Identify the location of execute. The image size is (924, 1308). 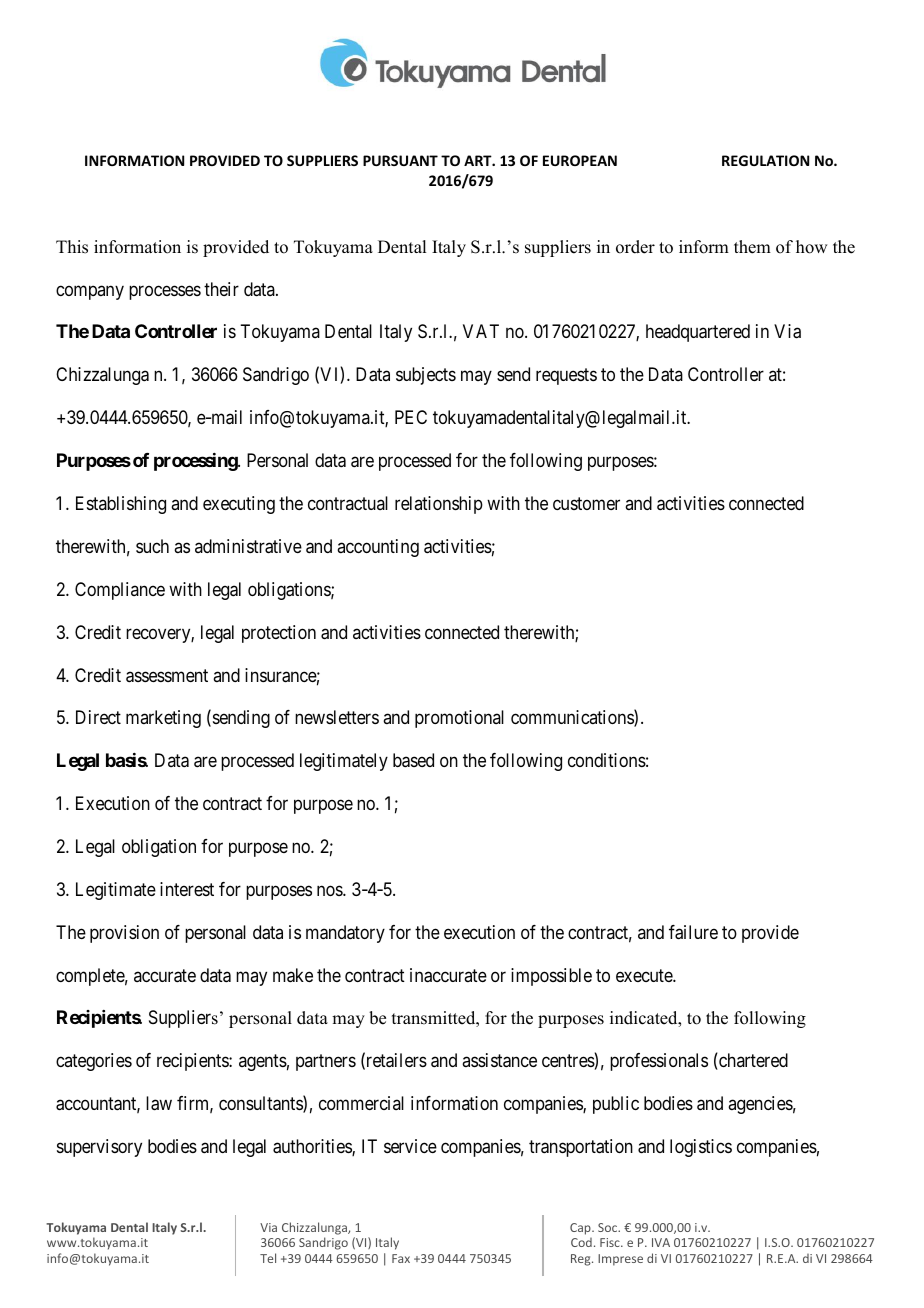
(645, 975).
